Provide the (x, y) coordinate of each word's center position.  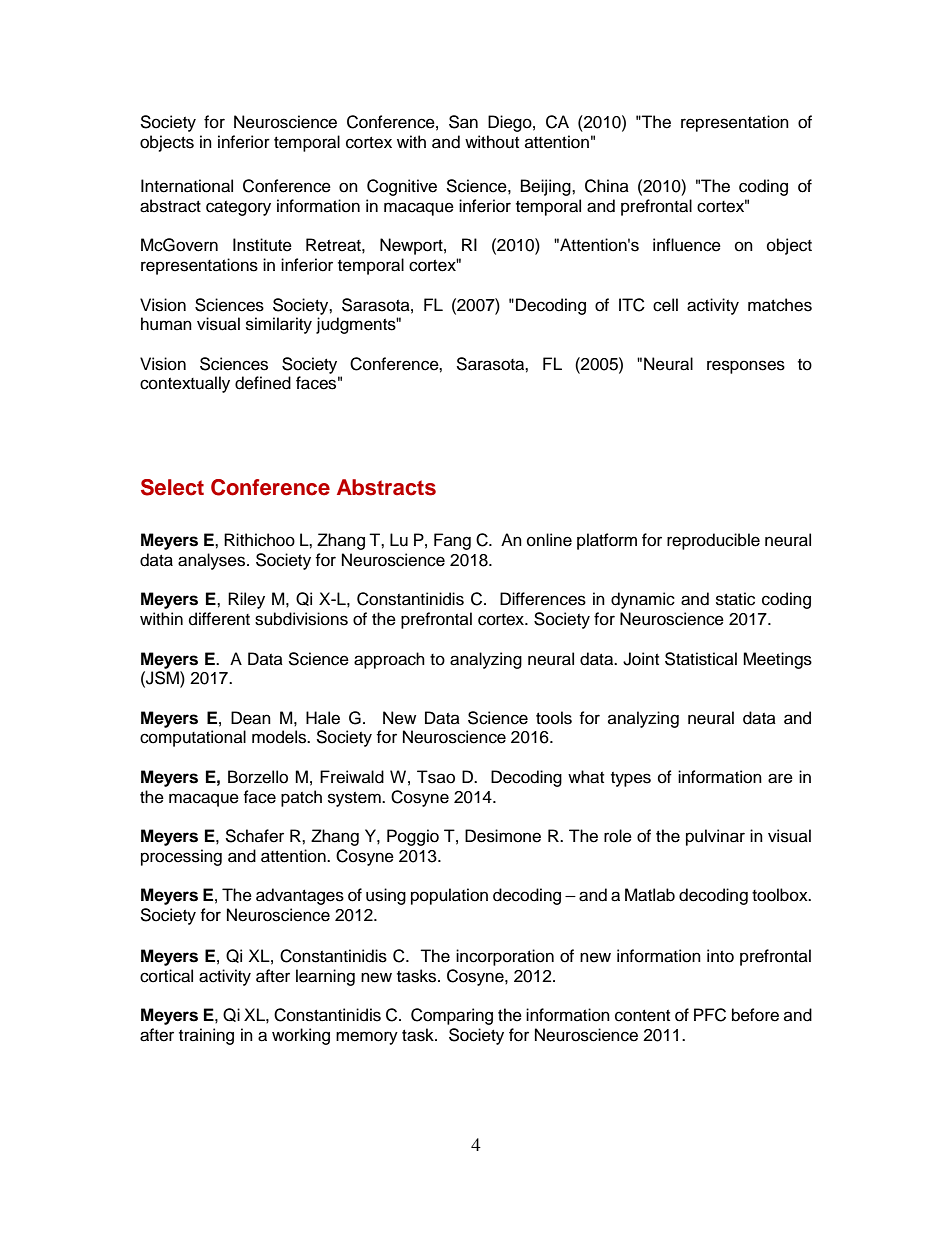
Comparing (452, 1016)
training (206, 1036)
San (463, 122)
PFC (710, 1015)
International (187, 186)
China (607, 186)
